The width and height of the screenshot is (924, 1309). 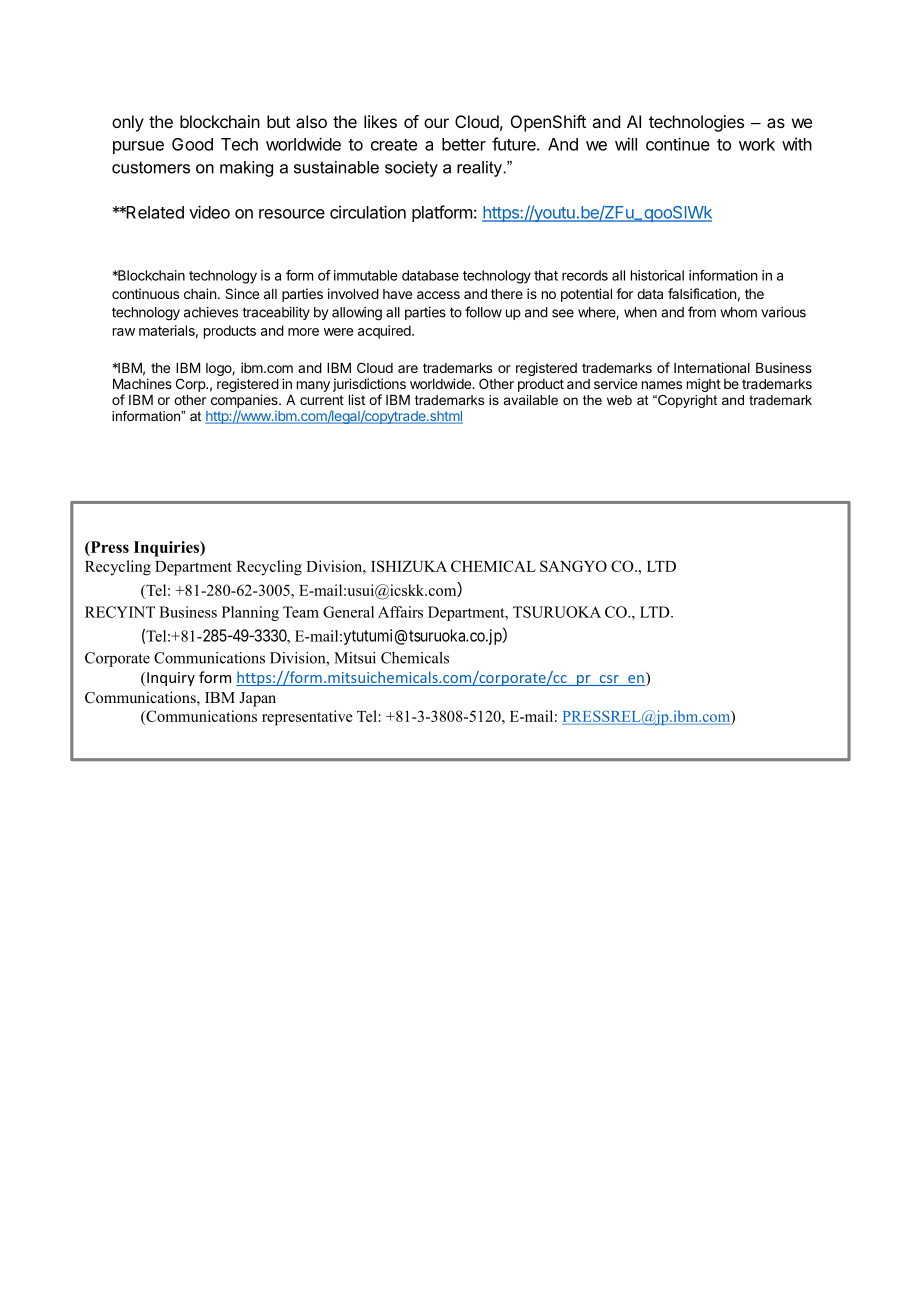 What do you see at coordinates (211, 312) in the screenshot?
I see `achieves` at bounding box center [211, 312].
